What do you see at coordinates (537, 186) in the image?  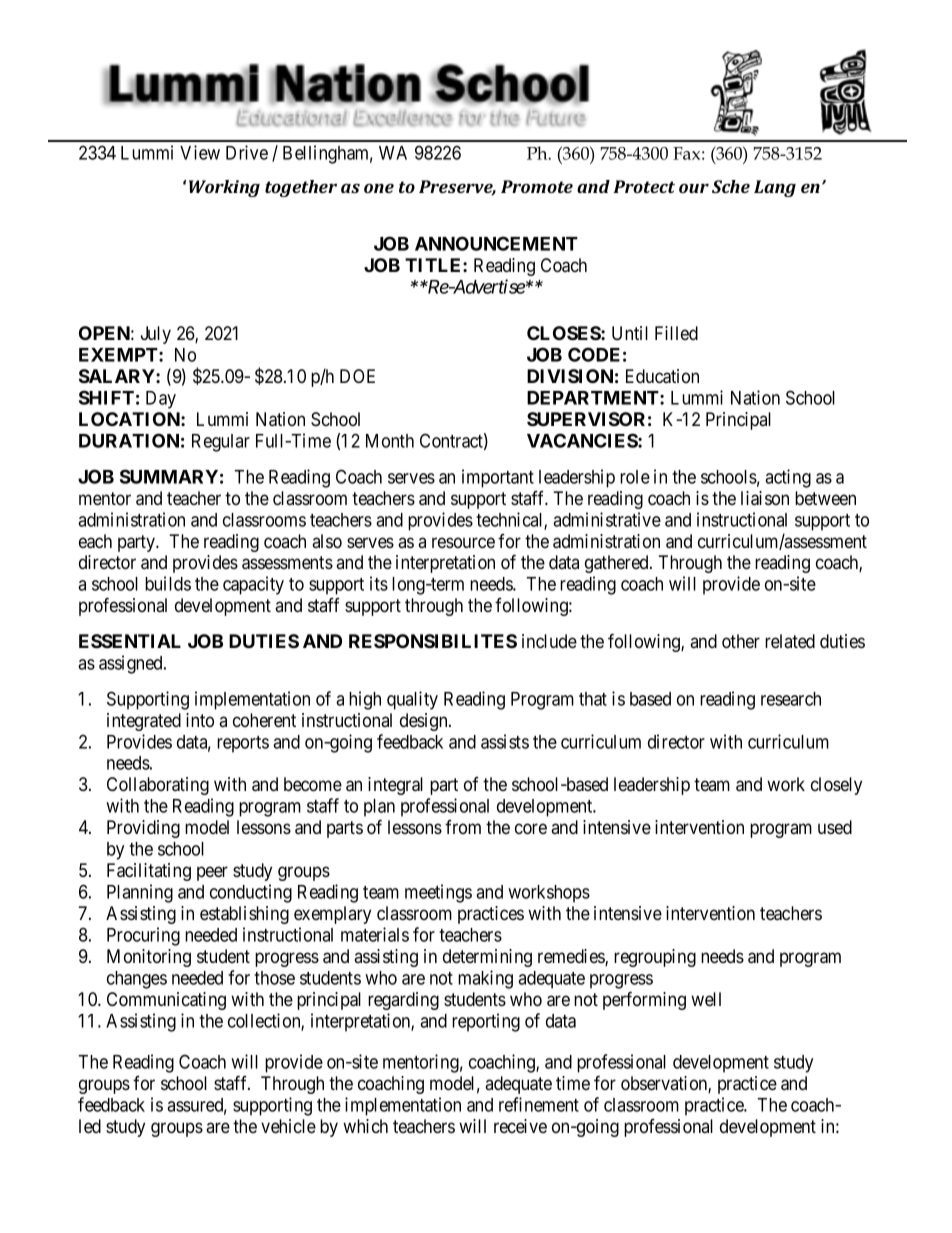 I see `Promote` at bounding box center [537, 186].
